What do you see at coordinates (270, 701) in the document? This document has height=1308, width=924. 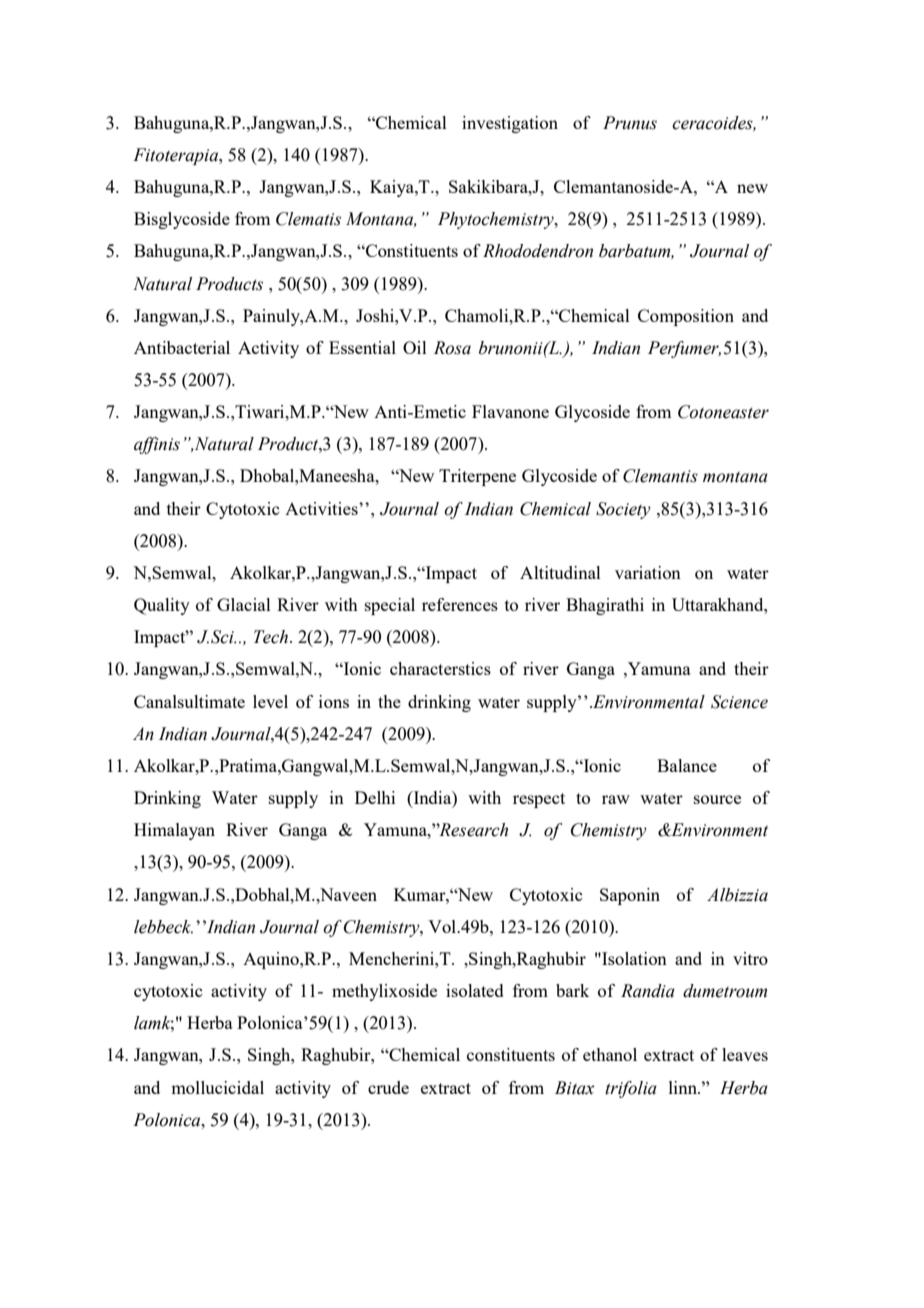 I see `level` at bounding box center [270, 701].
